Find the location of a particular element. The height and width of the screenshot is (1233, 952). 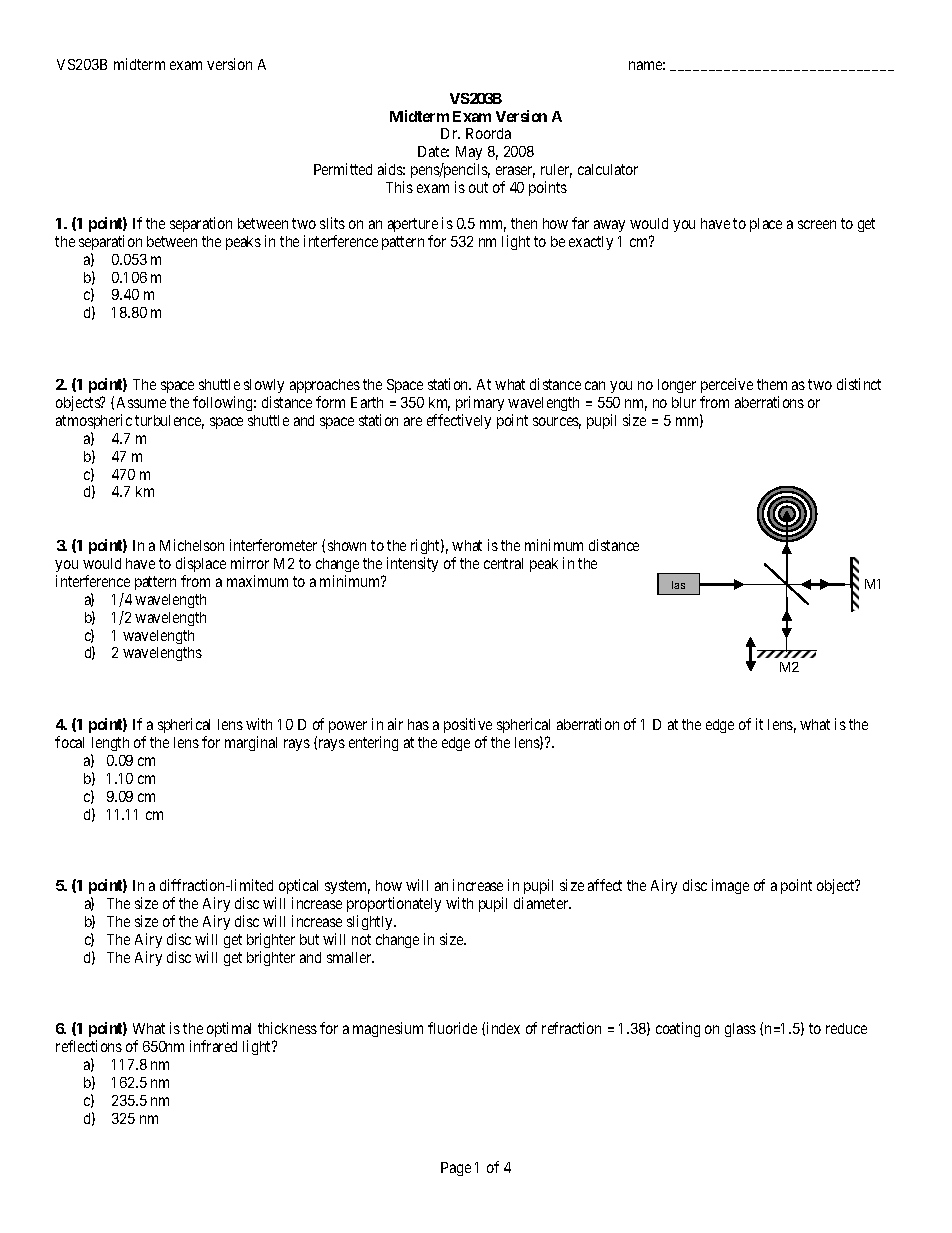

central is located at coordinates (503, 563).
